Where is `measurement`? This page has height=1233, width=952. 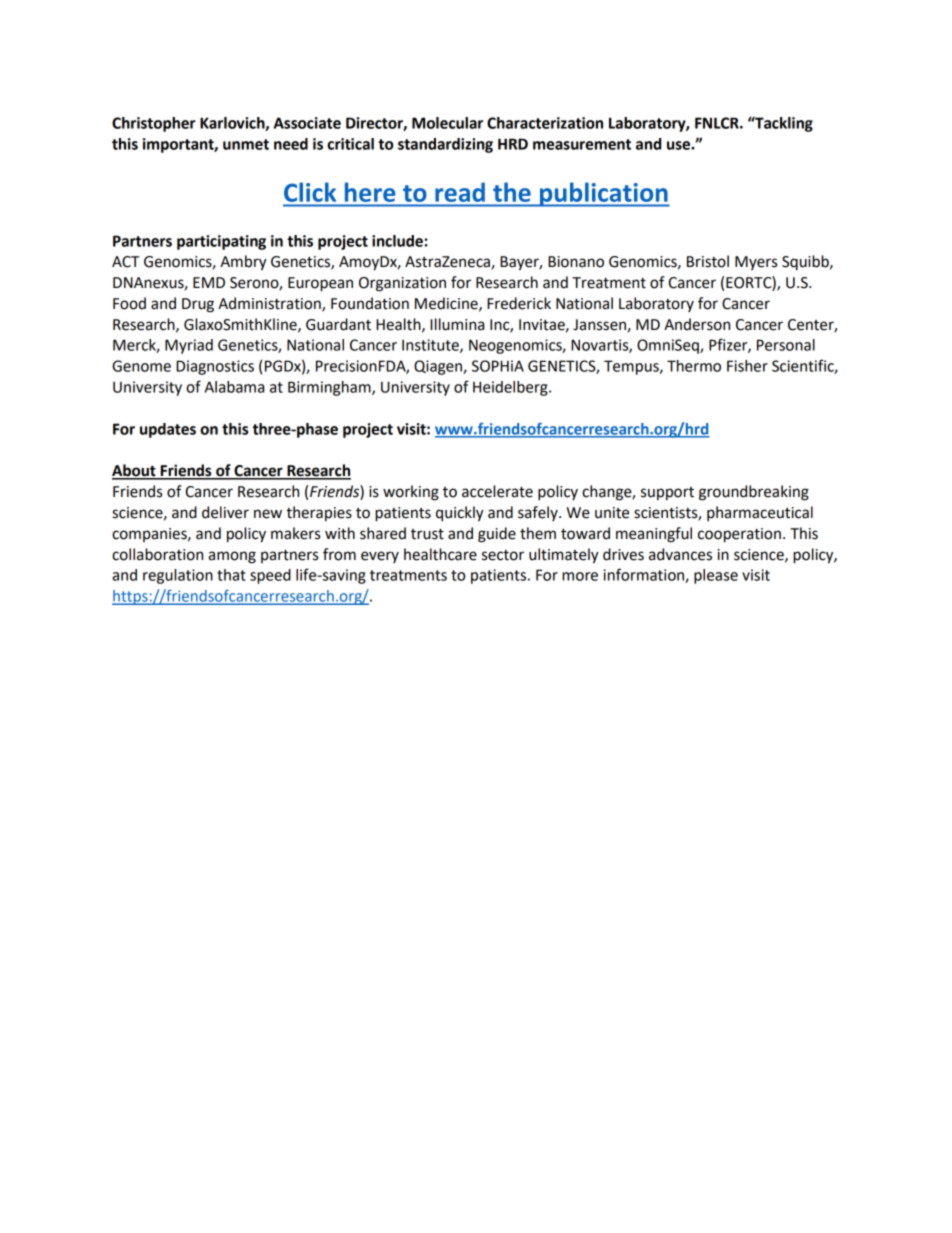
measurement is located at coordinates (582, 144).
